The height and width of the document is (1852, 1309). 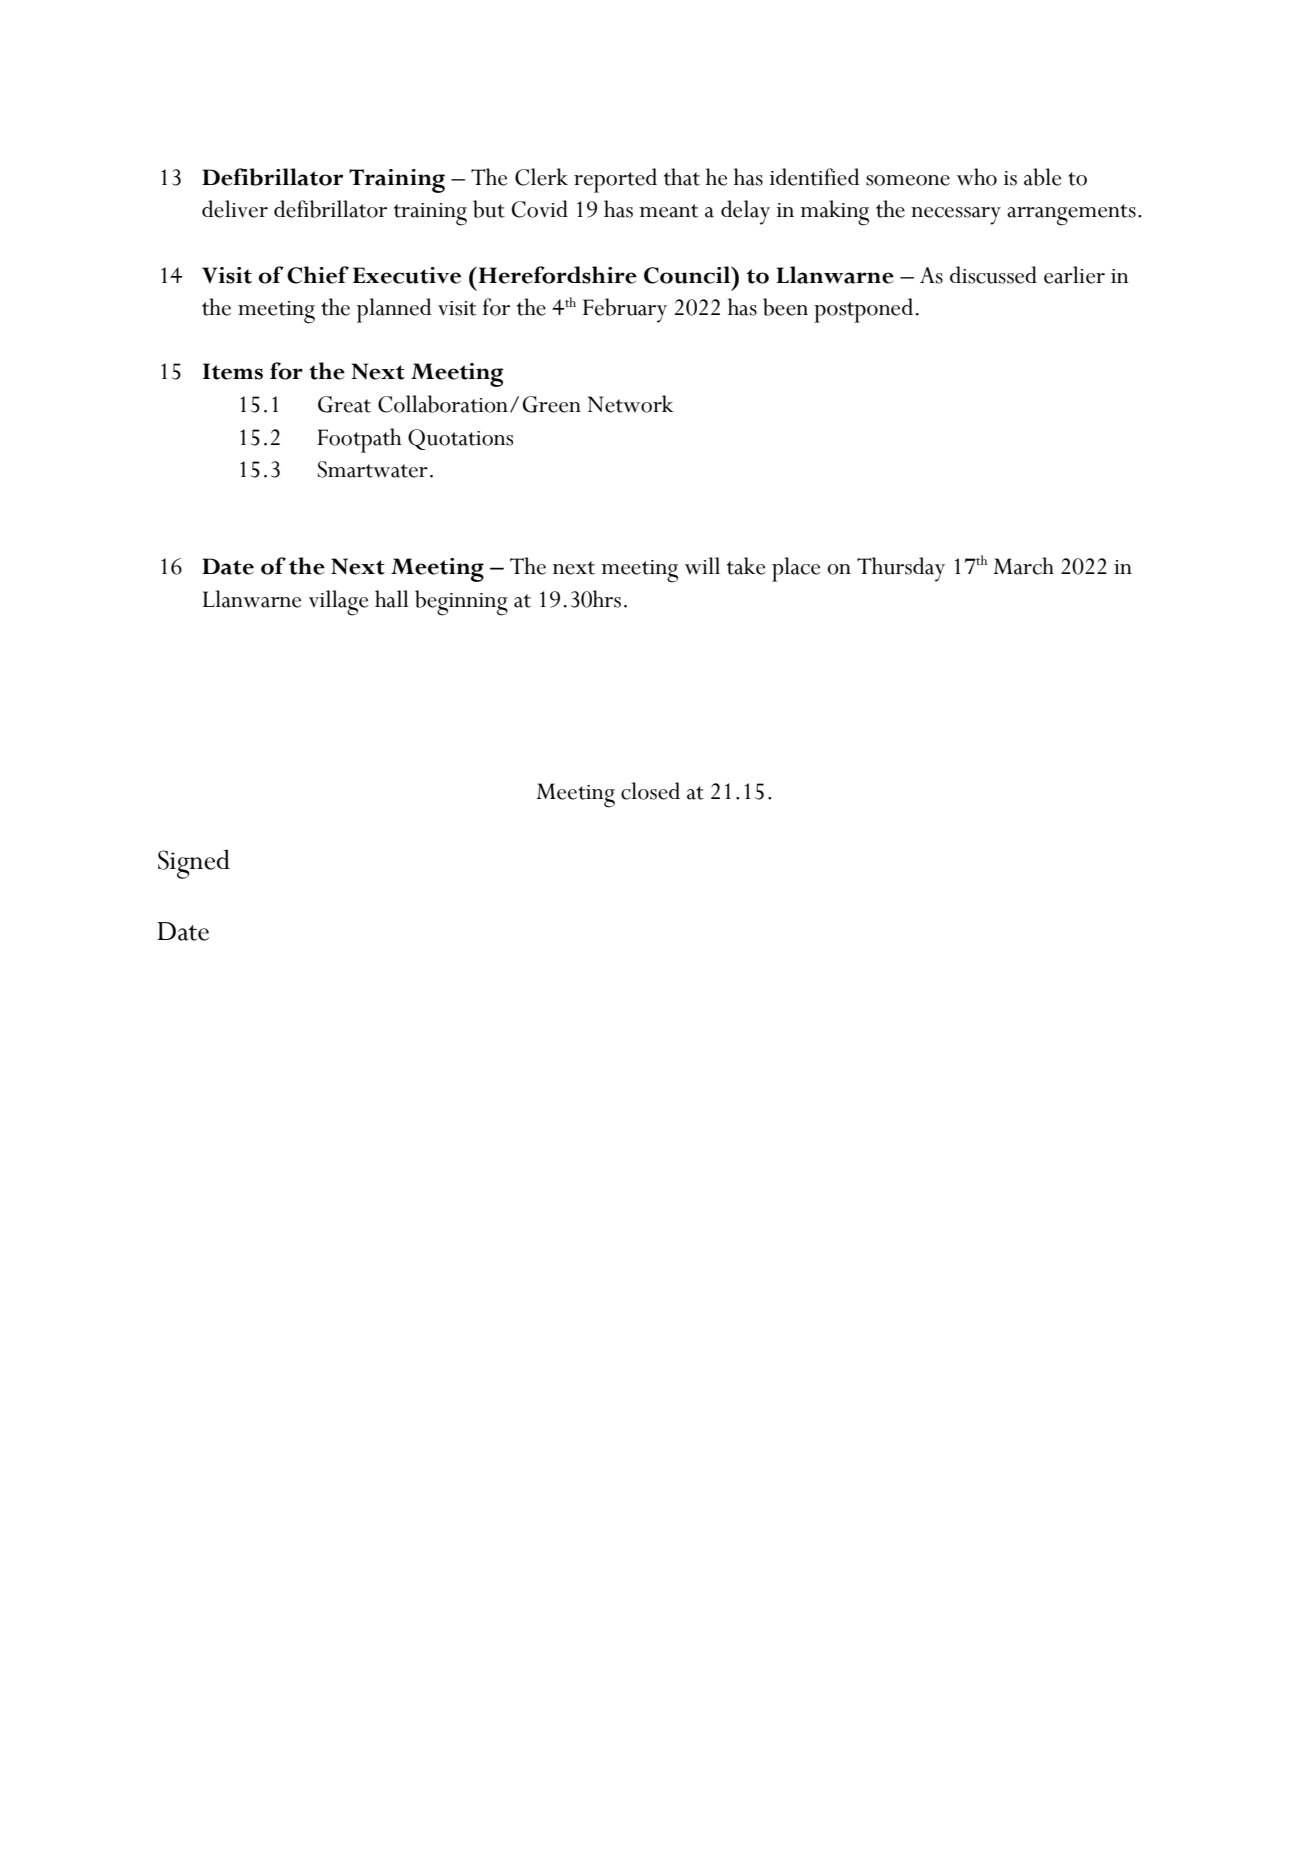 What do you see at coordinates (650, 791) in the document?
I see `closed` at bounding box center [650, 791].
